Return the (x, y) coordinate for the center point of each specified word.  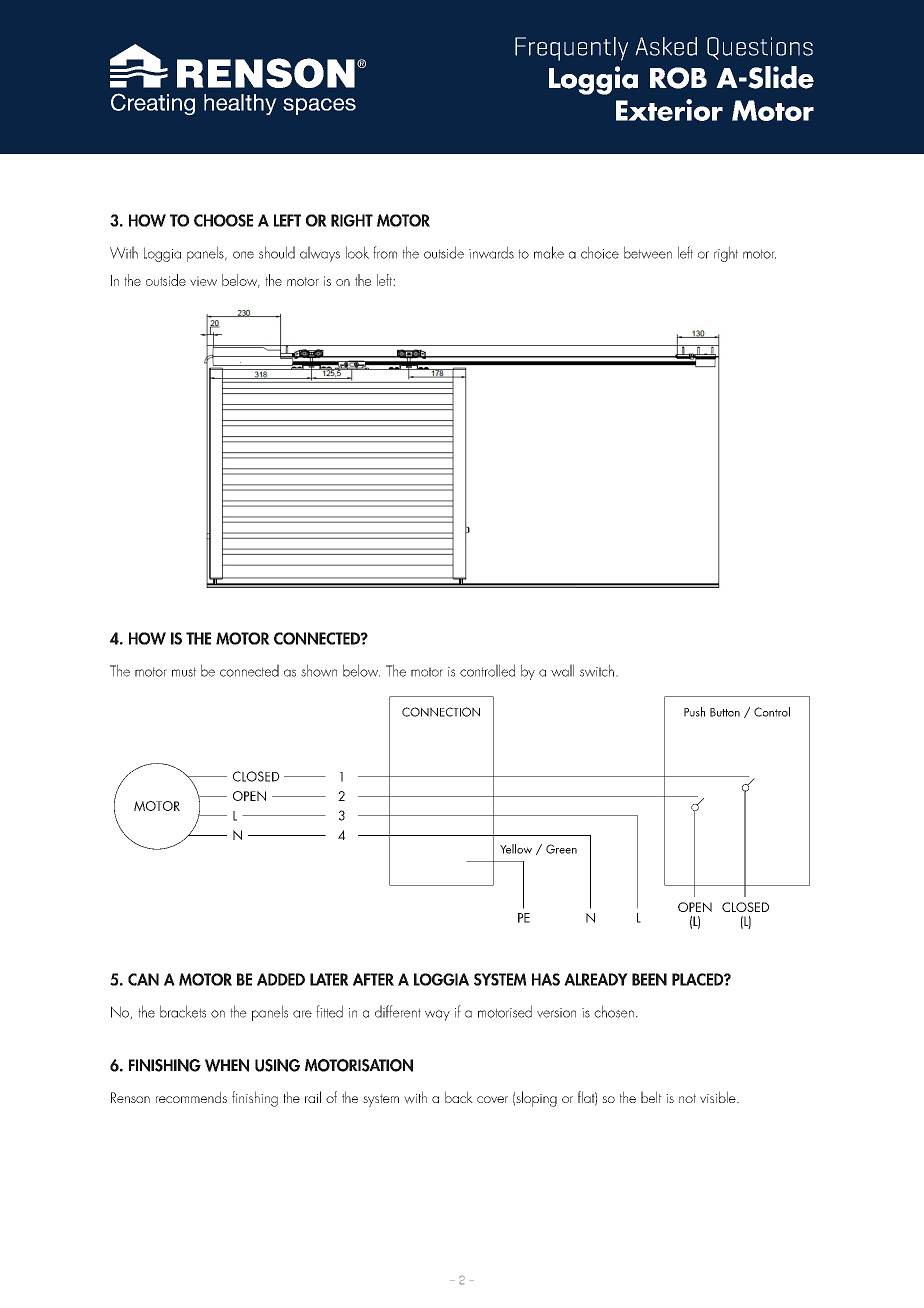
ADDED (281, 979)
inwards (491, 252)
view (203, 281)
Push (694, 712)
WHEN (227, 1065)
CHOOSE (223, 220)
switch (597, 670)
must (184, 672)
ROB (678, 78)
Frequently (571, 49)
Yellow (516, 849)
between (648, 252)
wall (562, 670)
